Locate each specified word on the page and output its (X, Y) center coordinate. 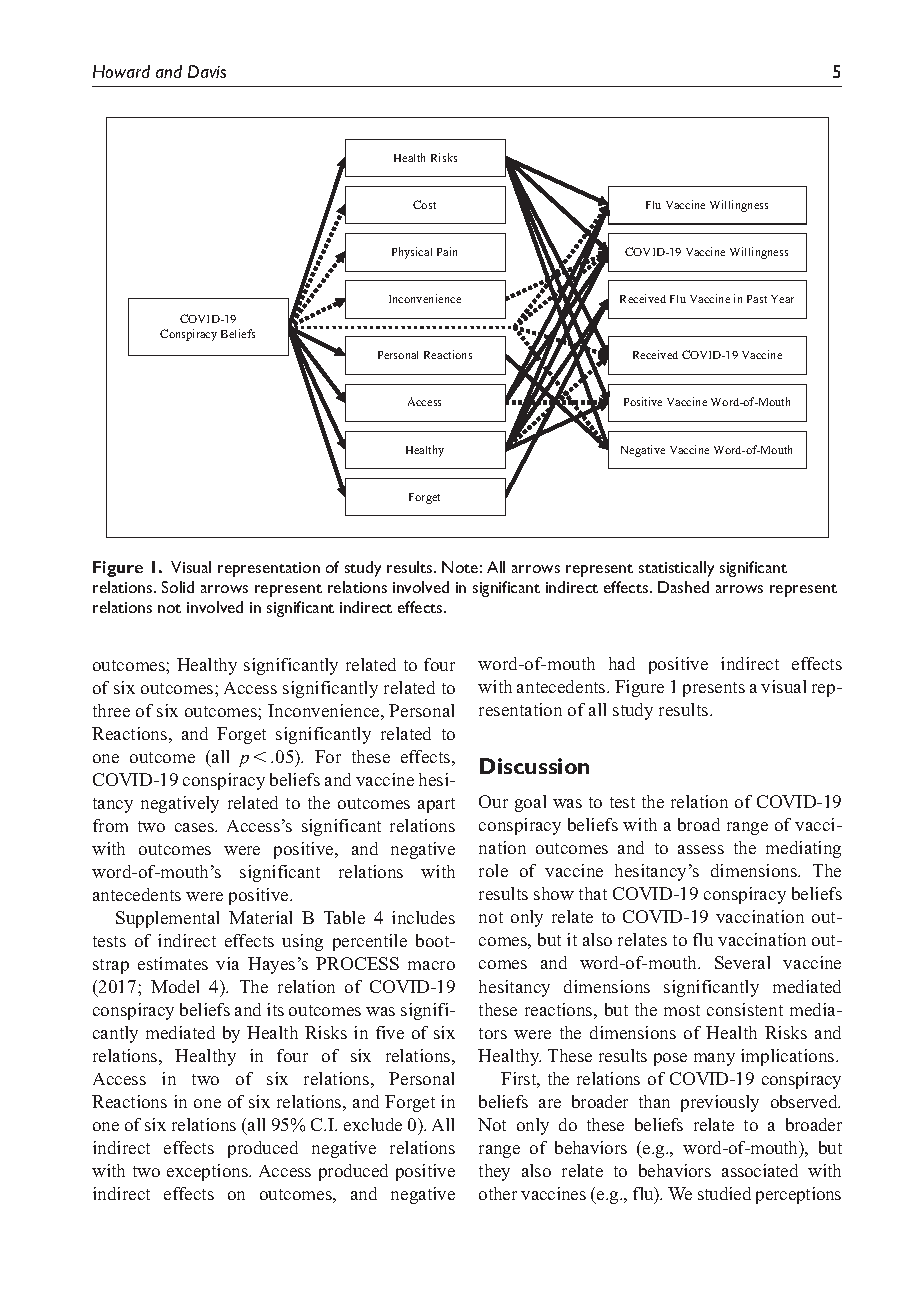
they (494, 1172)
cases (195, 827)
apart (436, 805)
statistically (676, 569)
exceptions (208, 1172)
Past (757, 299)
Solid (178, 587)
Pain (447, 251)
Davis (207, 71)
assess (701, 849)
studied (724, 1193)
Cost (424, 204)
